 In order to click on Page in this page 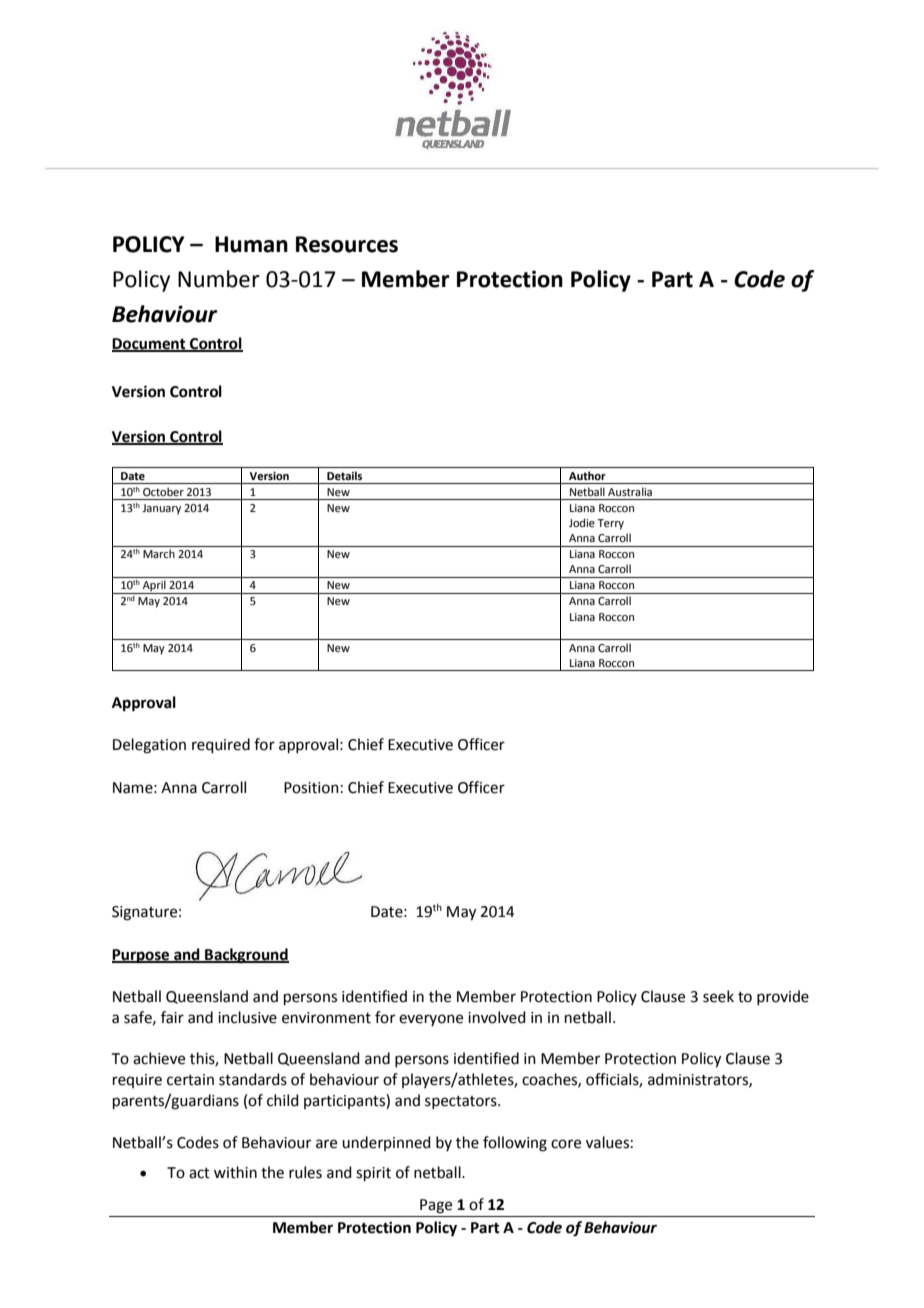, I will do `click(436, 1206)`.
